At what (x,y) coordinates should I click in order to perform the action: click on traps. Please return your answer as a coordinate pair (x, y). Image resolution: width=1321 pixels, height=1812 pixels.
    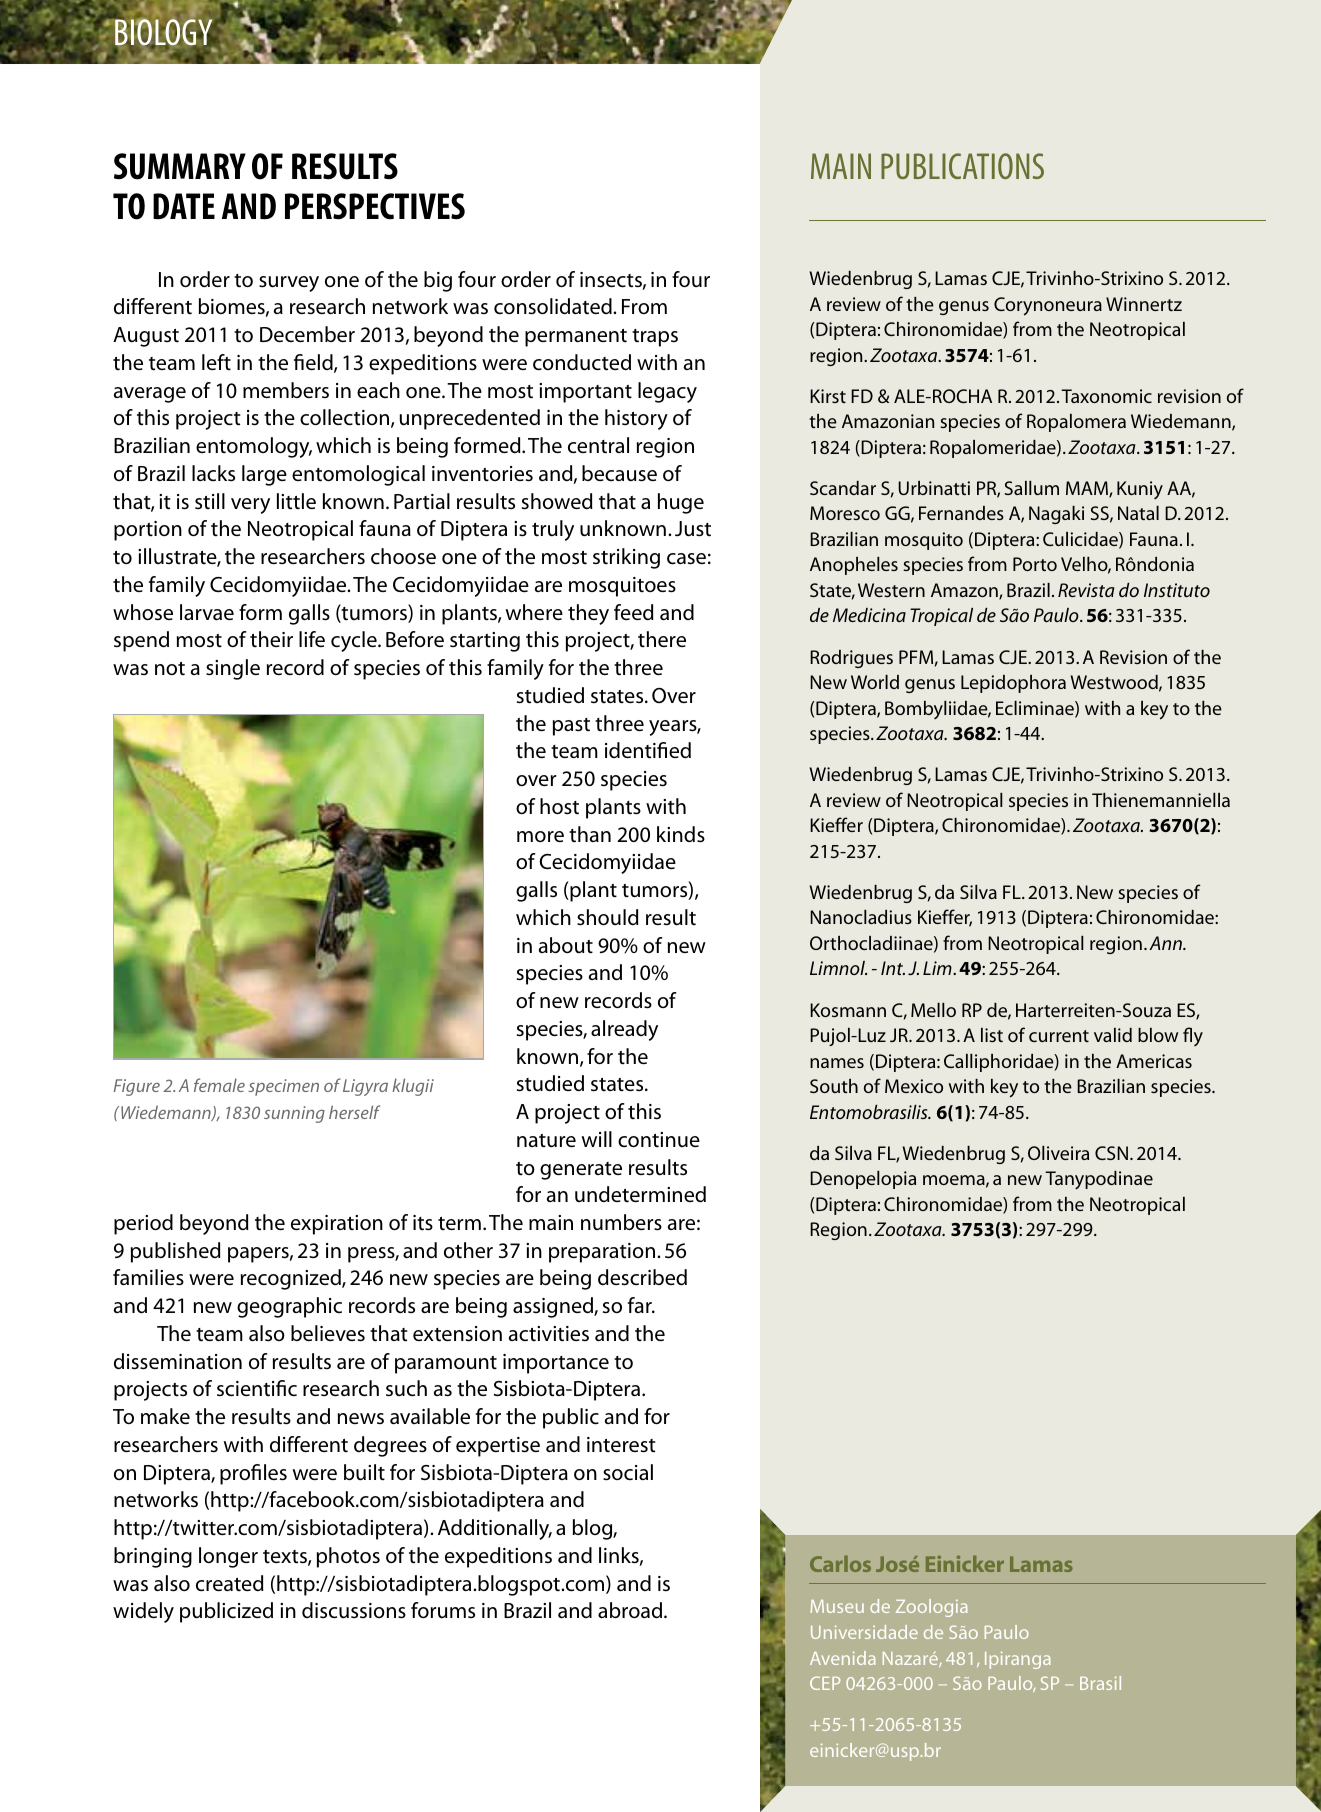
    Looking at the image, I should click on (655, 338).
